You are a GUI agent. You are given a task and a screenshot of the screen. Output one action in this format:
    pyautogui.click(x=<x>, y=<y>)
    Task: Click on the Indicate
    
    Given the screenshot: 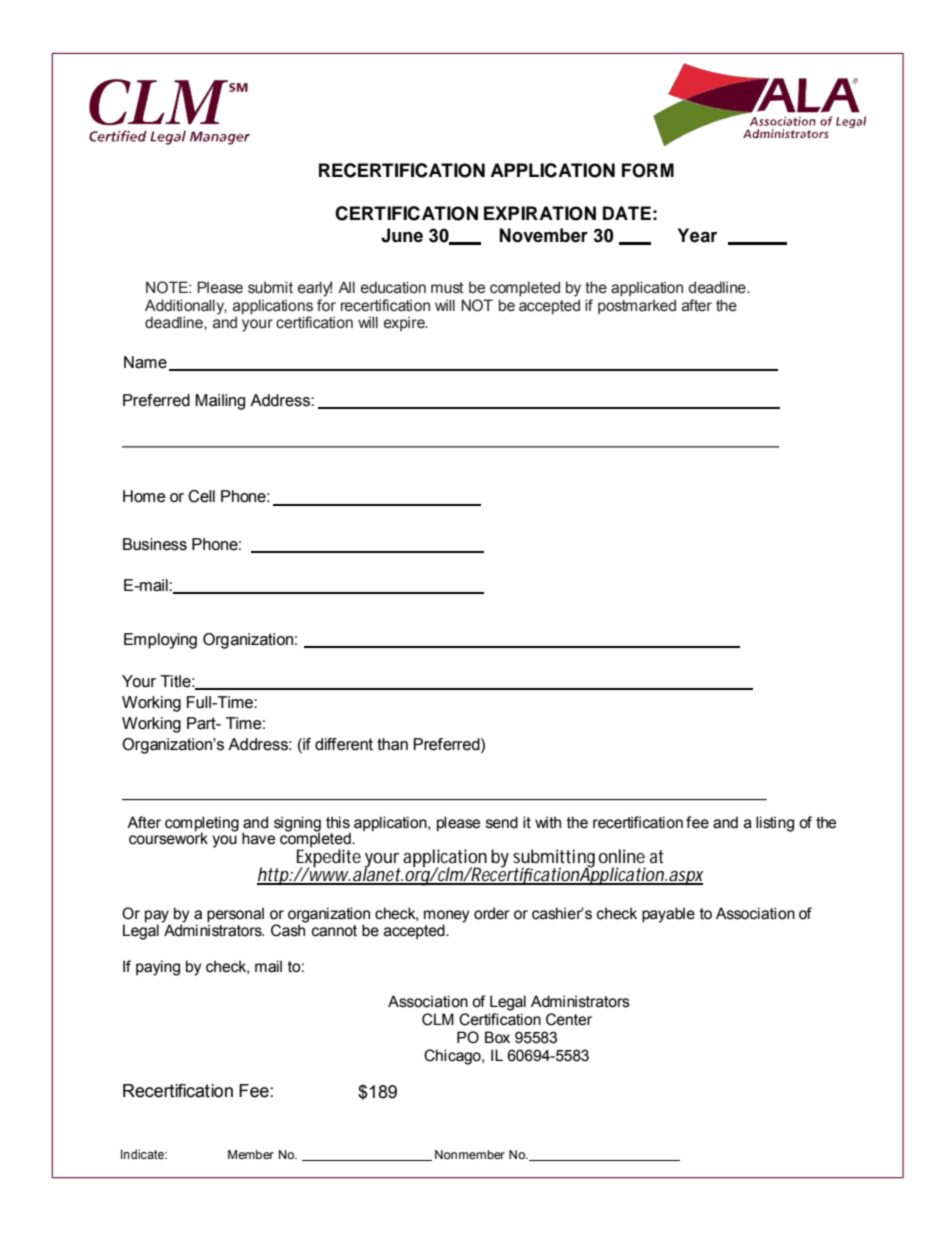 What is the action you would take?
    pyautogui.click(x=144, y=1154)
